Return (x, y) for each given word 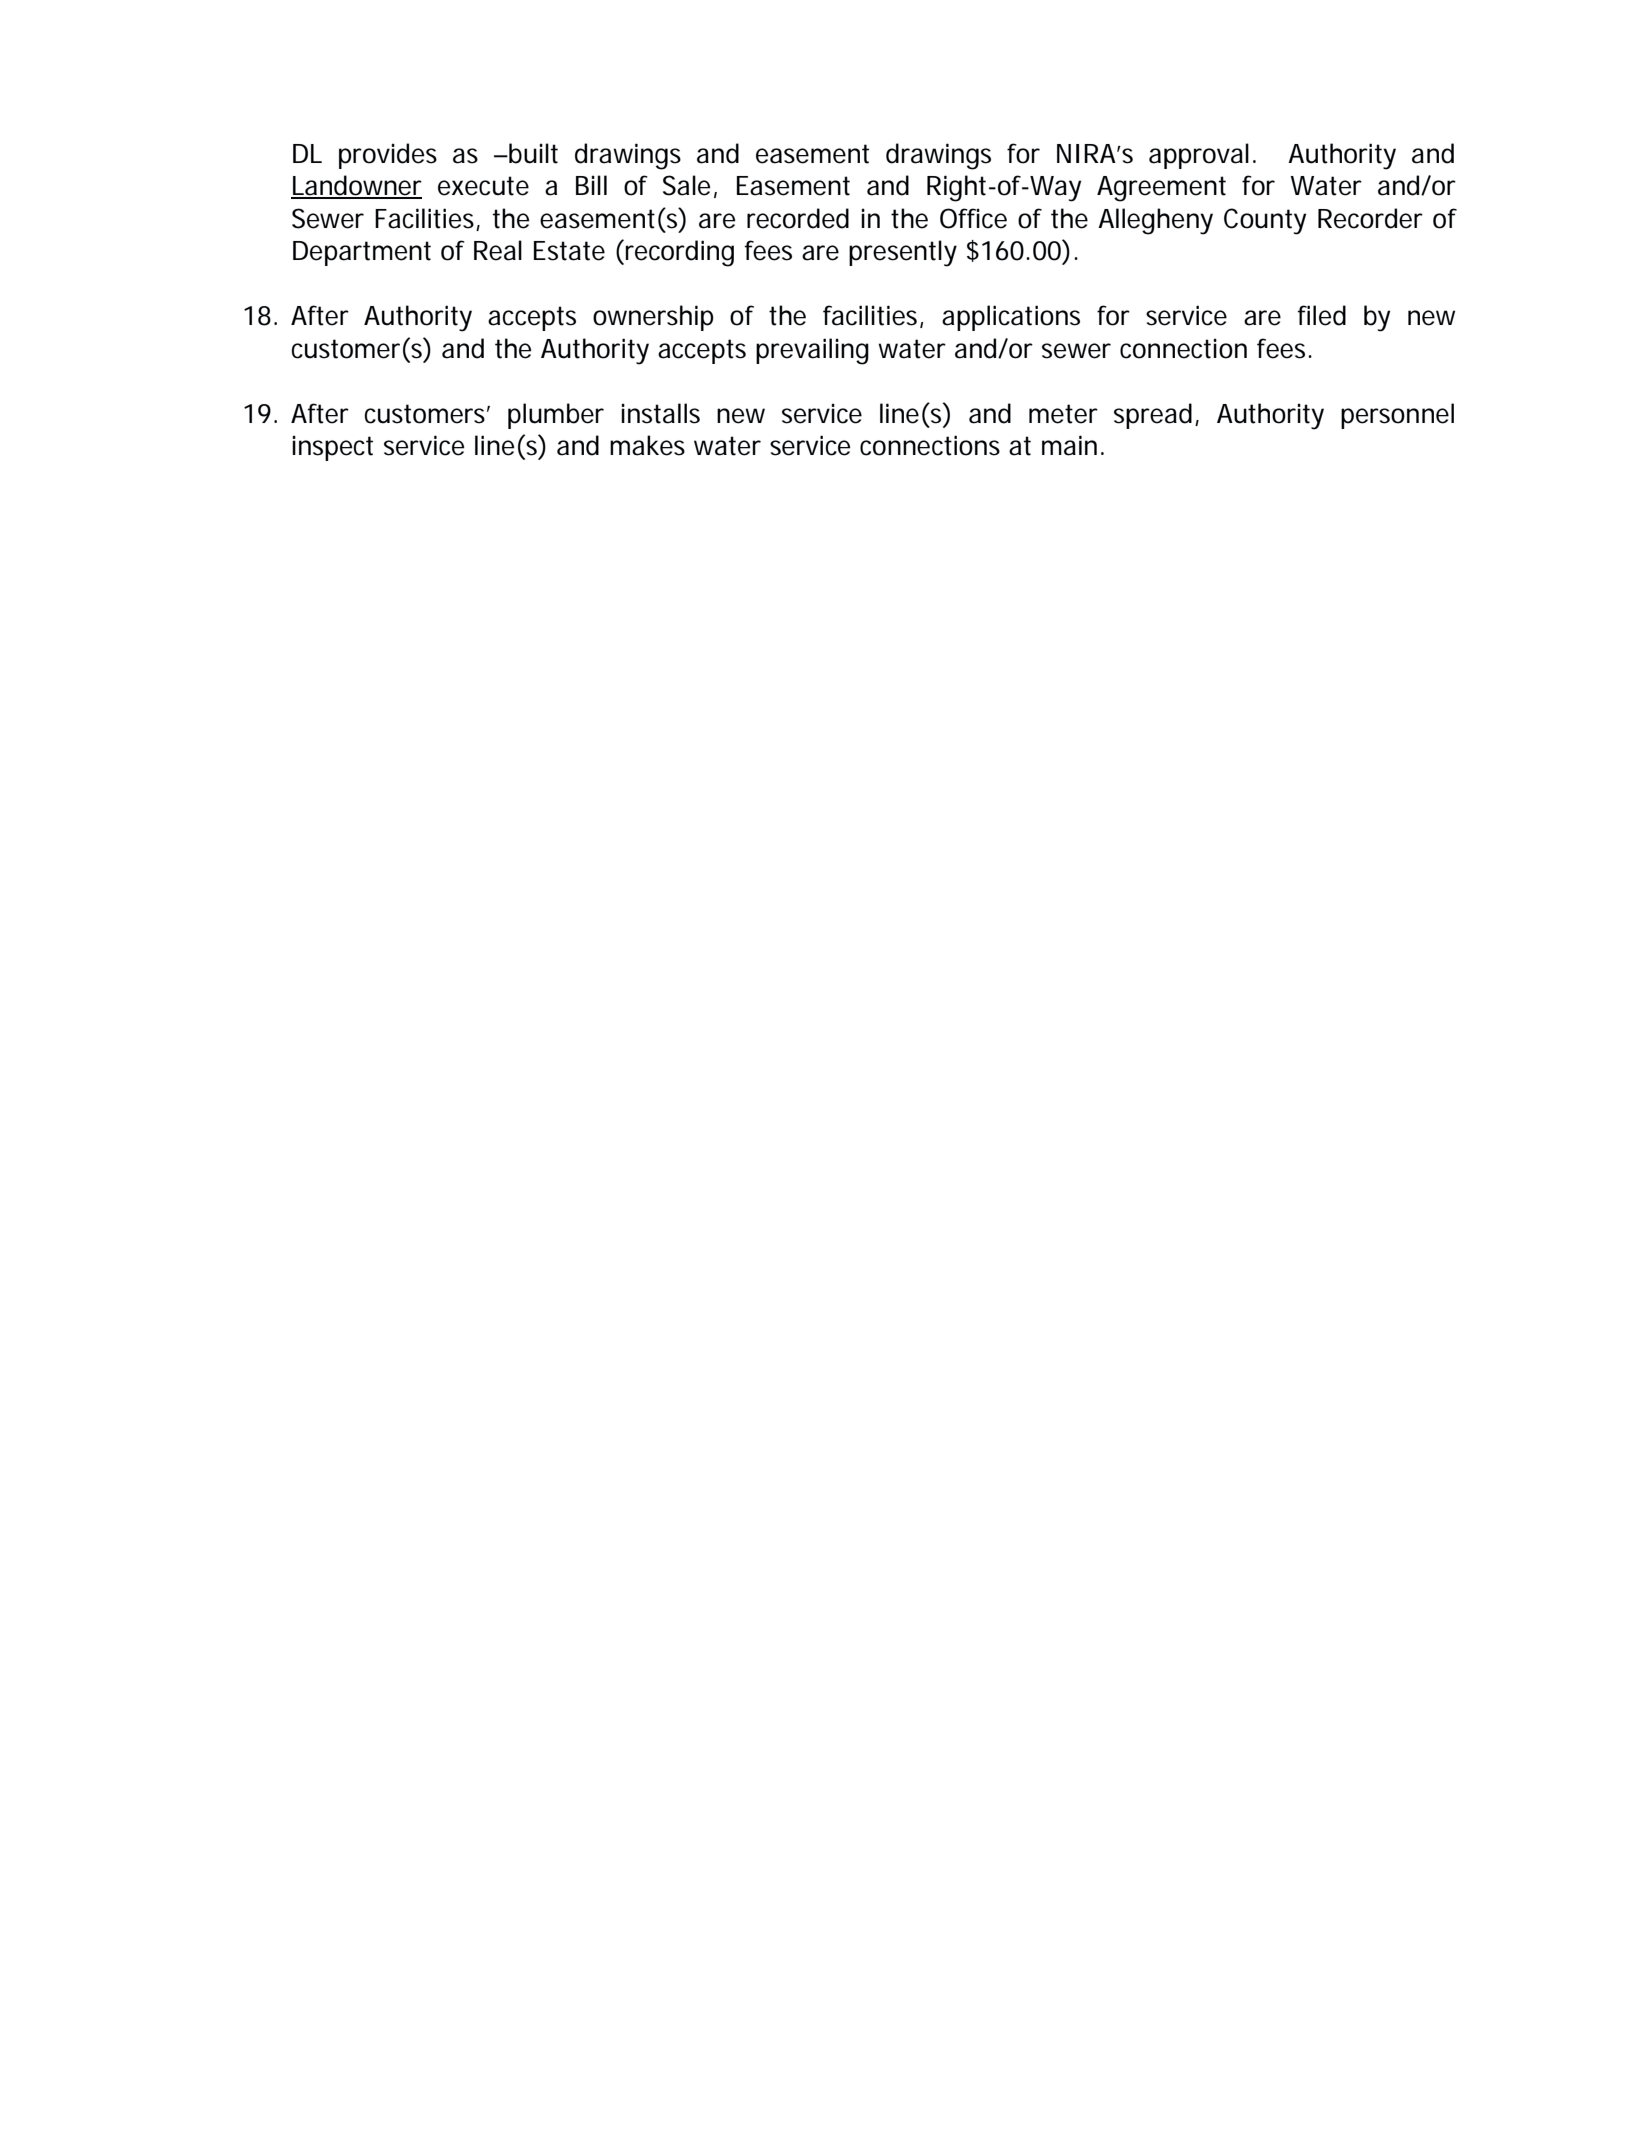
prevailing (812, 351)
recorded (798, 218)
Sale (686, 185)
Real (498, 250)
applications (1011, 318)
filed (1322, 315)
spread (1153, 416)
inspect (332, 448)
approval (1199, 156)
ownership (653, 318)
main (1069, 445)
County (1265, 221)
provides (388, 156)
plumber (556, 416)
